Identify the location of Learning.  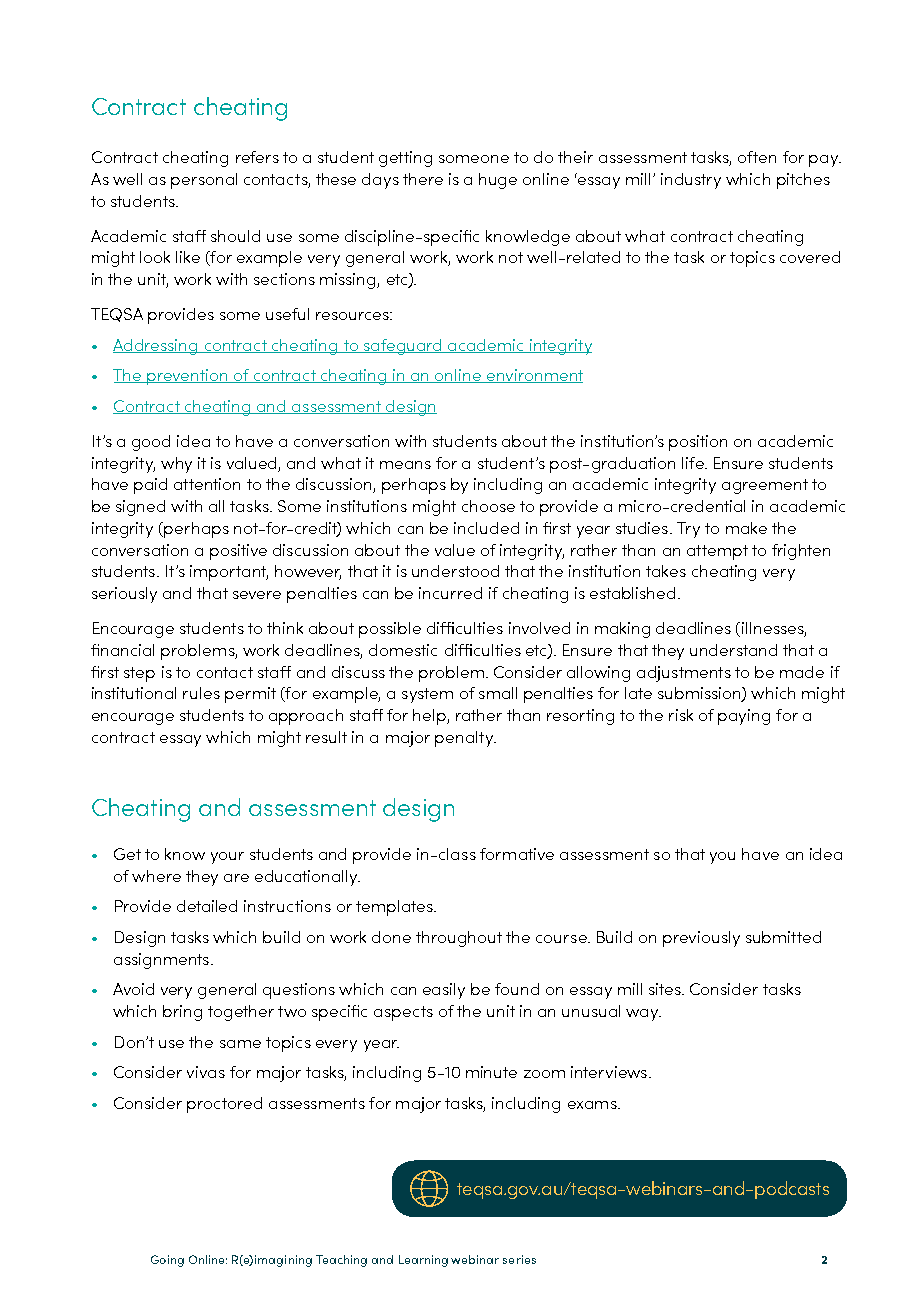
(423, 1261).
